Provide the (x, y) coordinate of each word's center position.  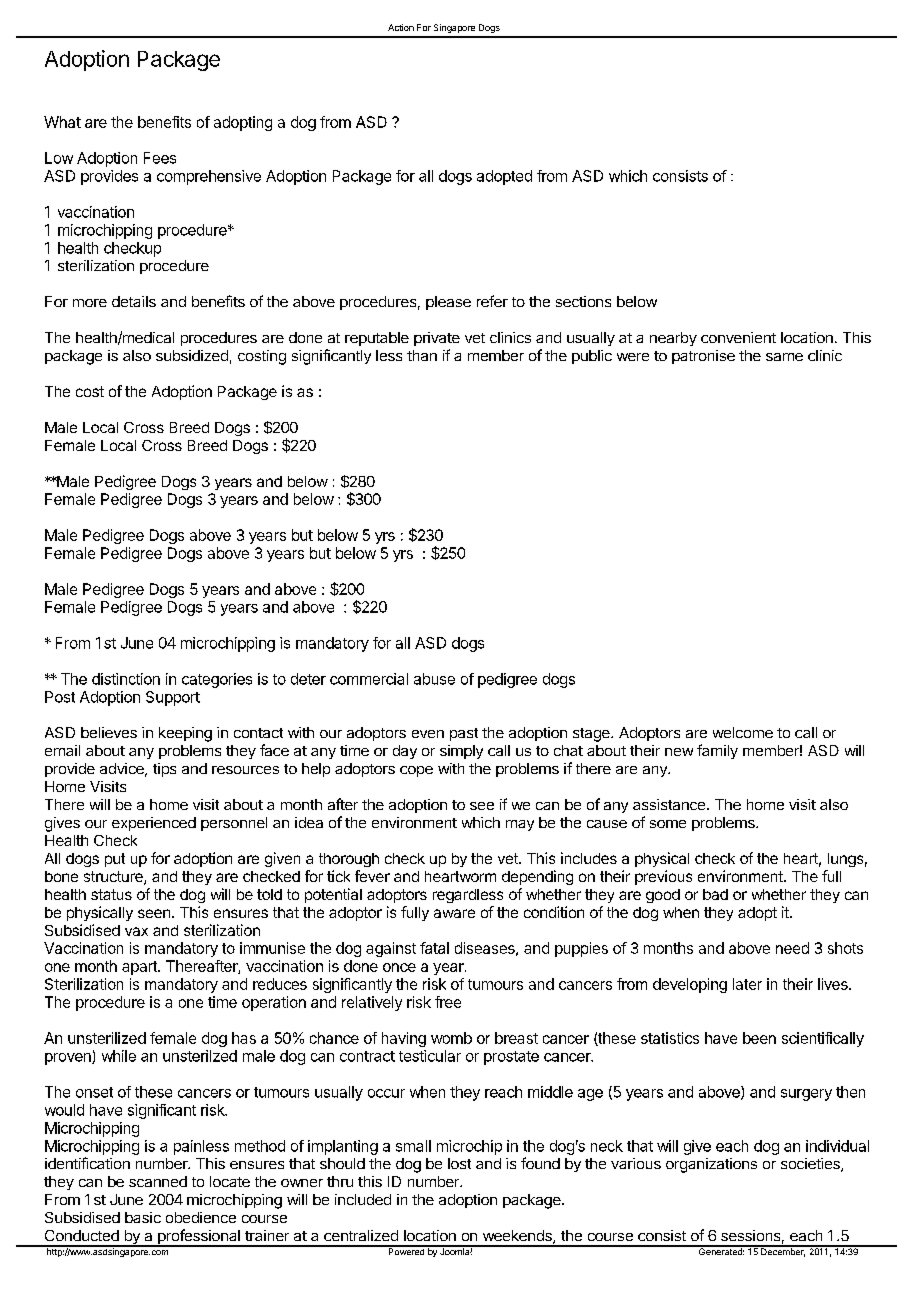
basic (143, 1217)
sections (583, 301)
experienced (154, 824)
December (782, 1251)
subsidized (192, 355)
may (520, 825)
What (62, 122)
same (784, 357)
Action (401, 27)
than (422, 355)
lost (459, 1163)
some (668, 824)
